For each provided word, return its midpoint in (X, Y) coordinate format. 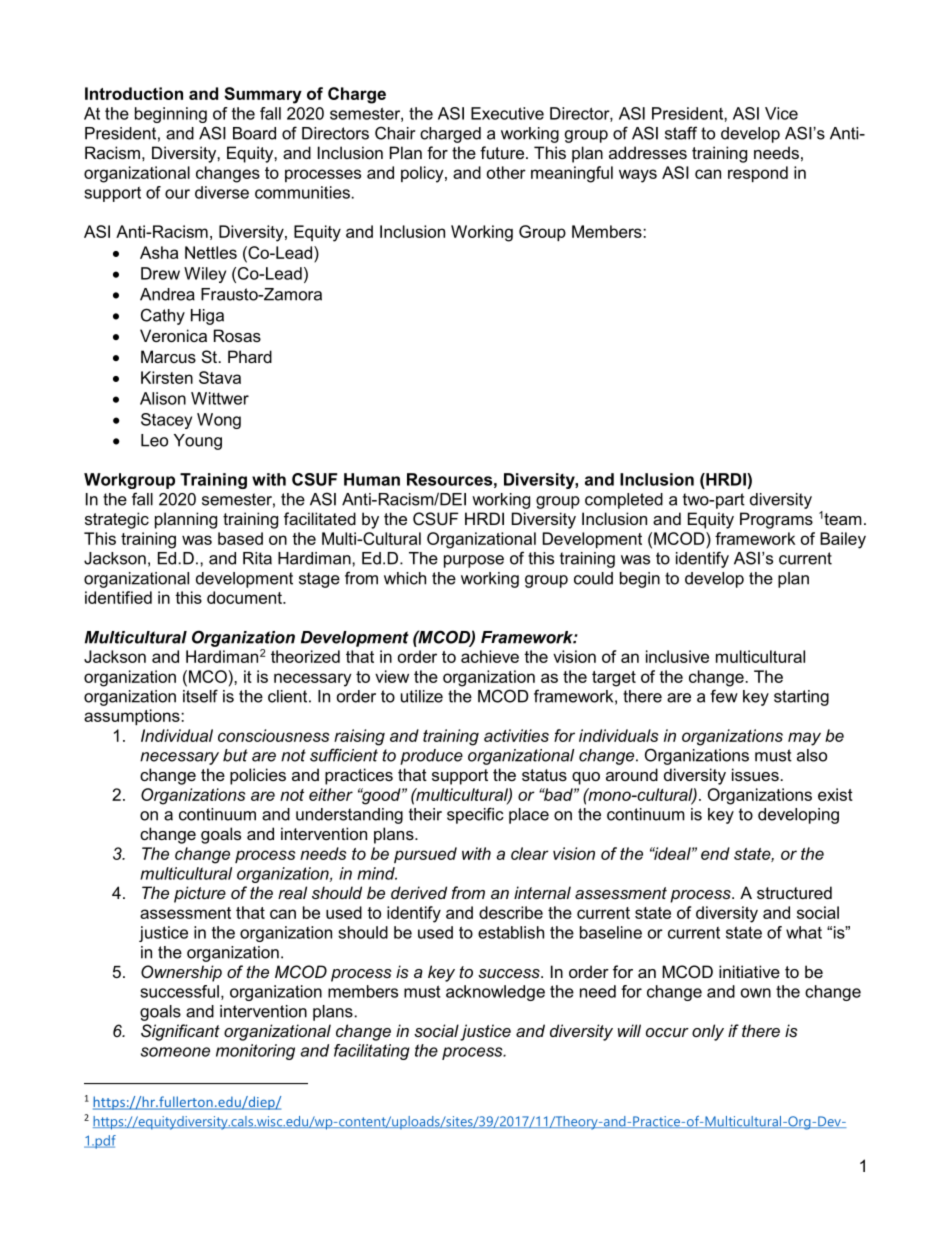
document (245, 597)
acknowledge (495, 993)
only (708, 1032)
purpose (474, 561)
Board (254, 133)
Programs (776, 520)
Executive (507, 113)
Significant (180, 1032)
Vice (781, 113)
